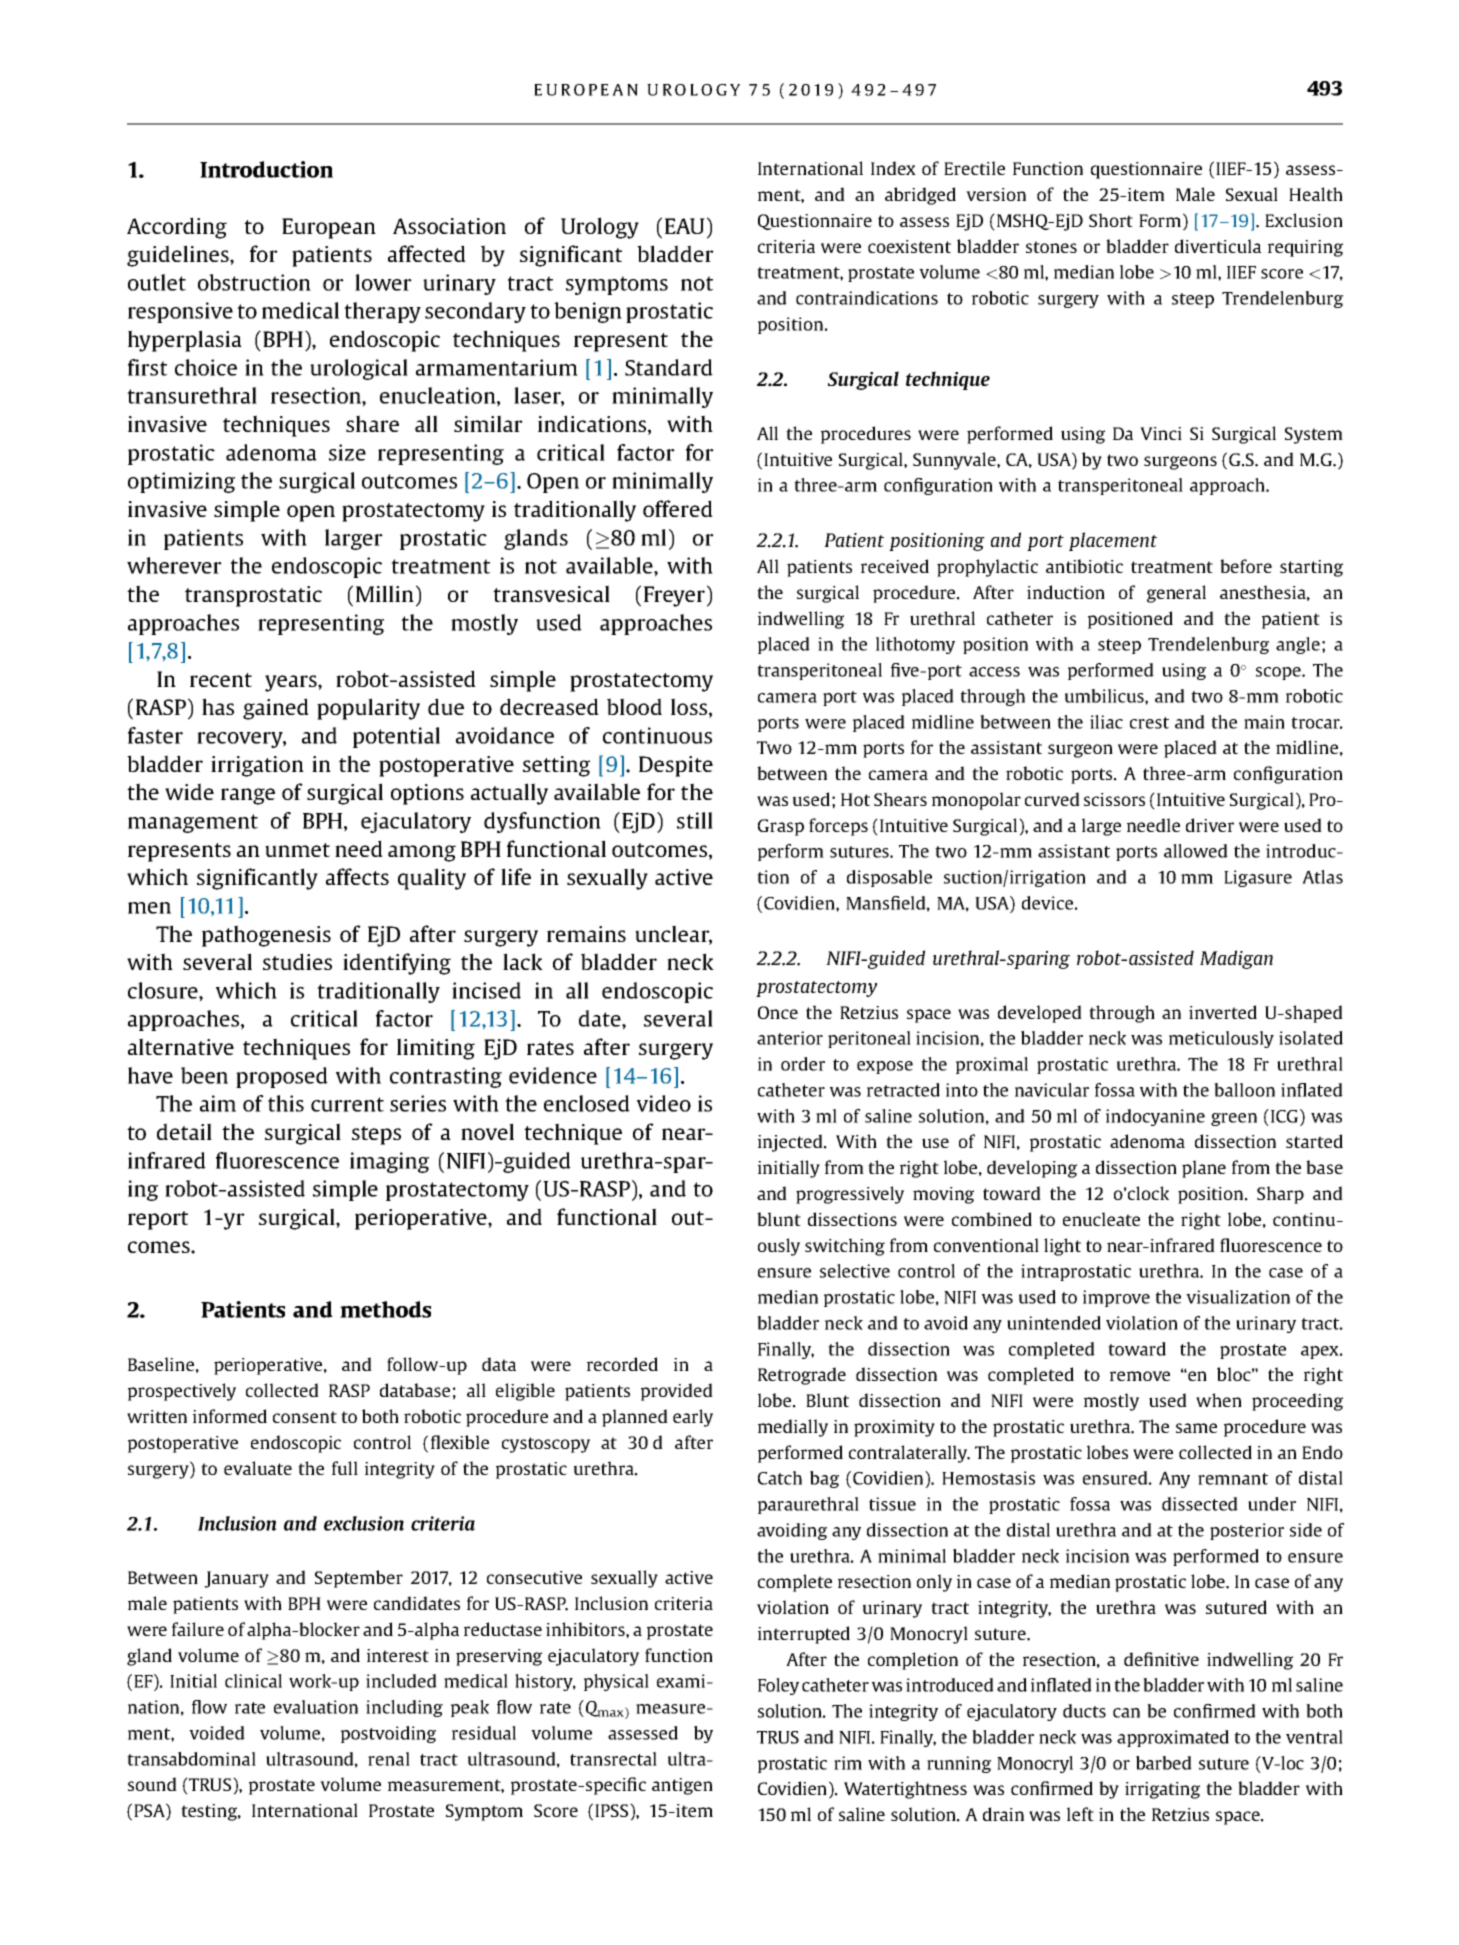  I want to click on Once, so click(778, 1012).
